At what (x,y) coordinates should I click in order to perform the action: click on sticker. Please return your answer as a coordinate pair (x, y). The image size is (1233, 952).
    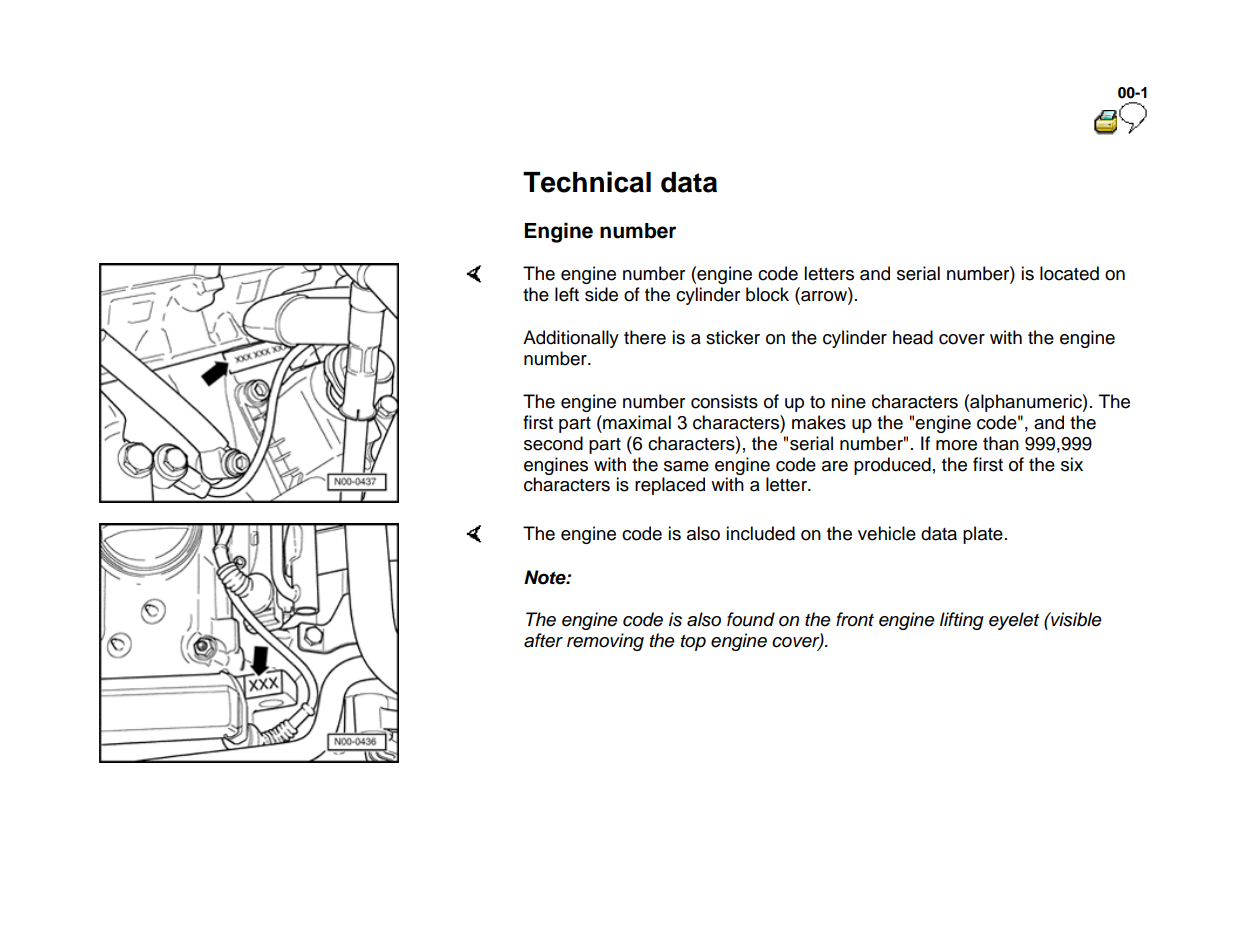
    Looking at the image, I should click on (733, 337).
